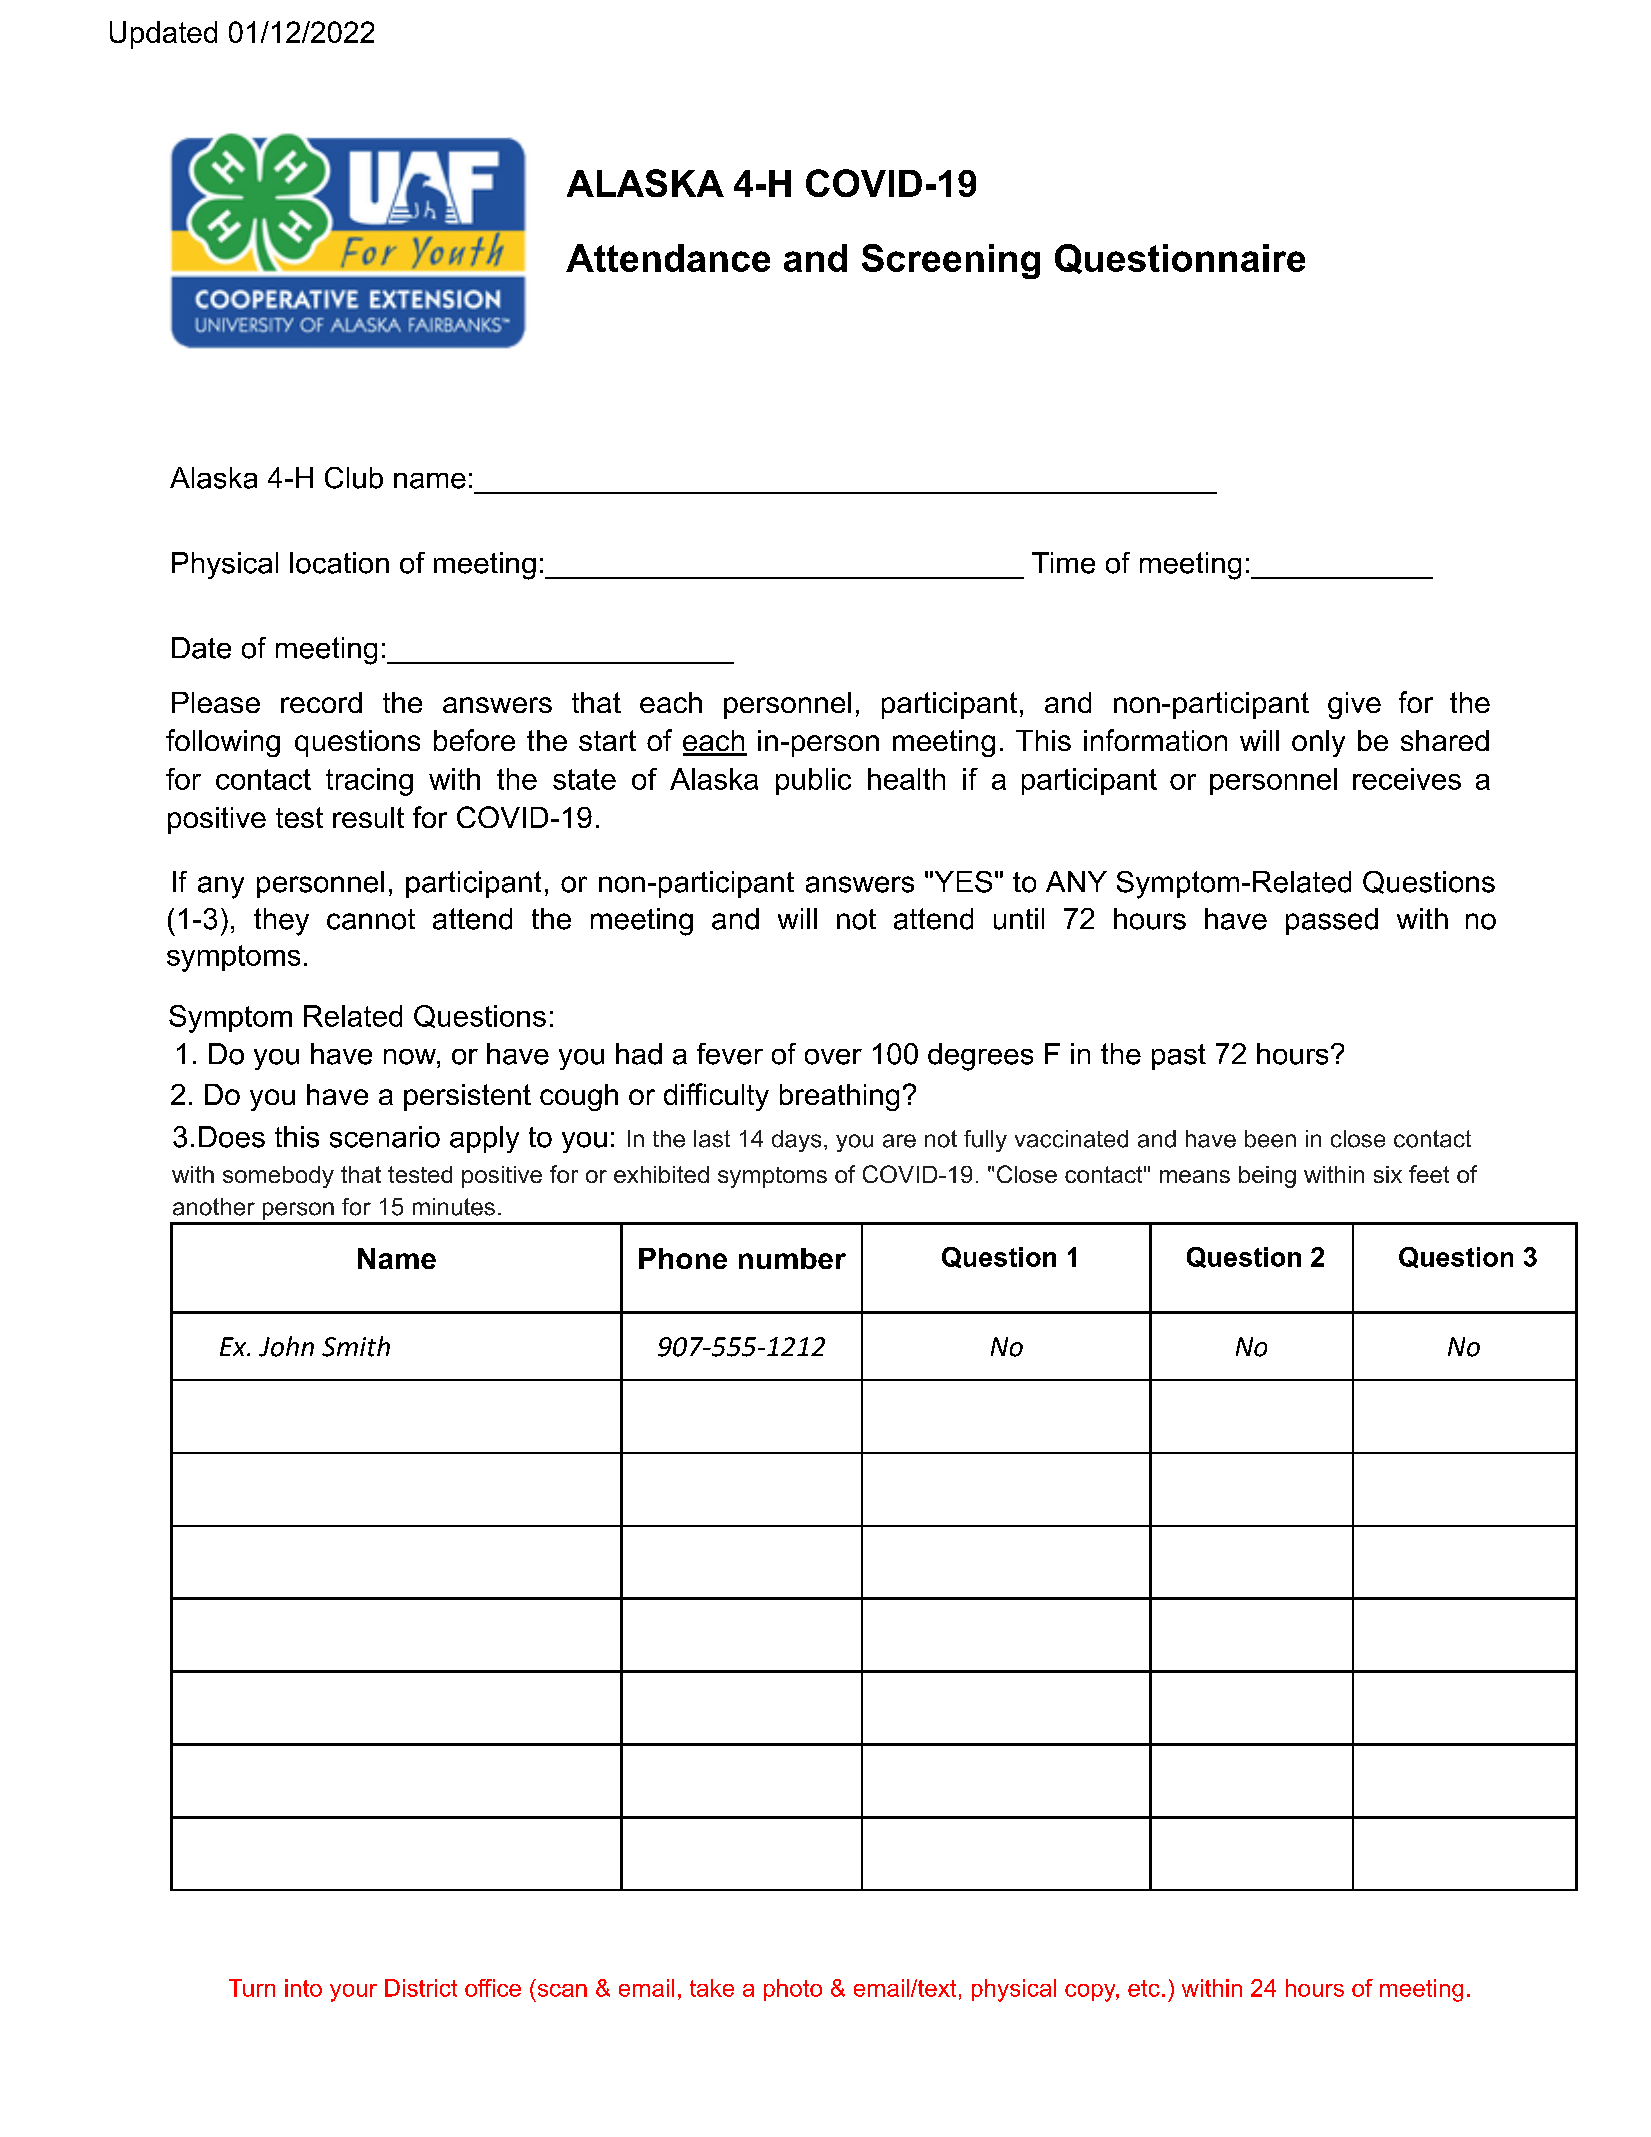  Describe the element at coordinates (1318, 743) in the document. I see `only` at that location.
